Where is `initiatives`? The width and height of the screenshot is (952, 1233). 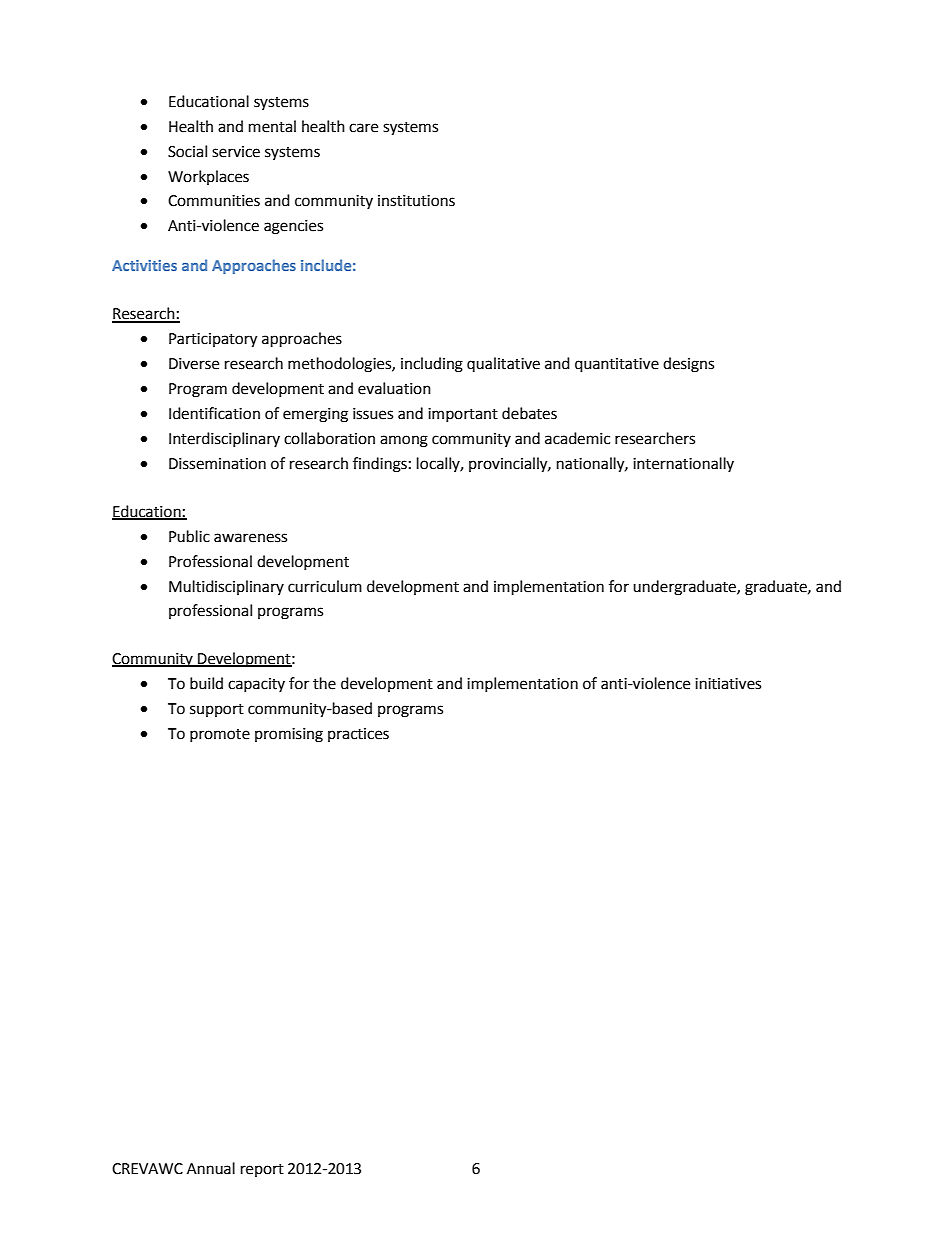
initiatives is located at coordinates (728, 684).
